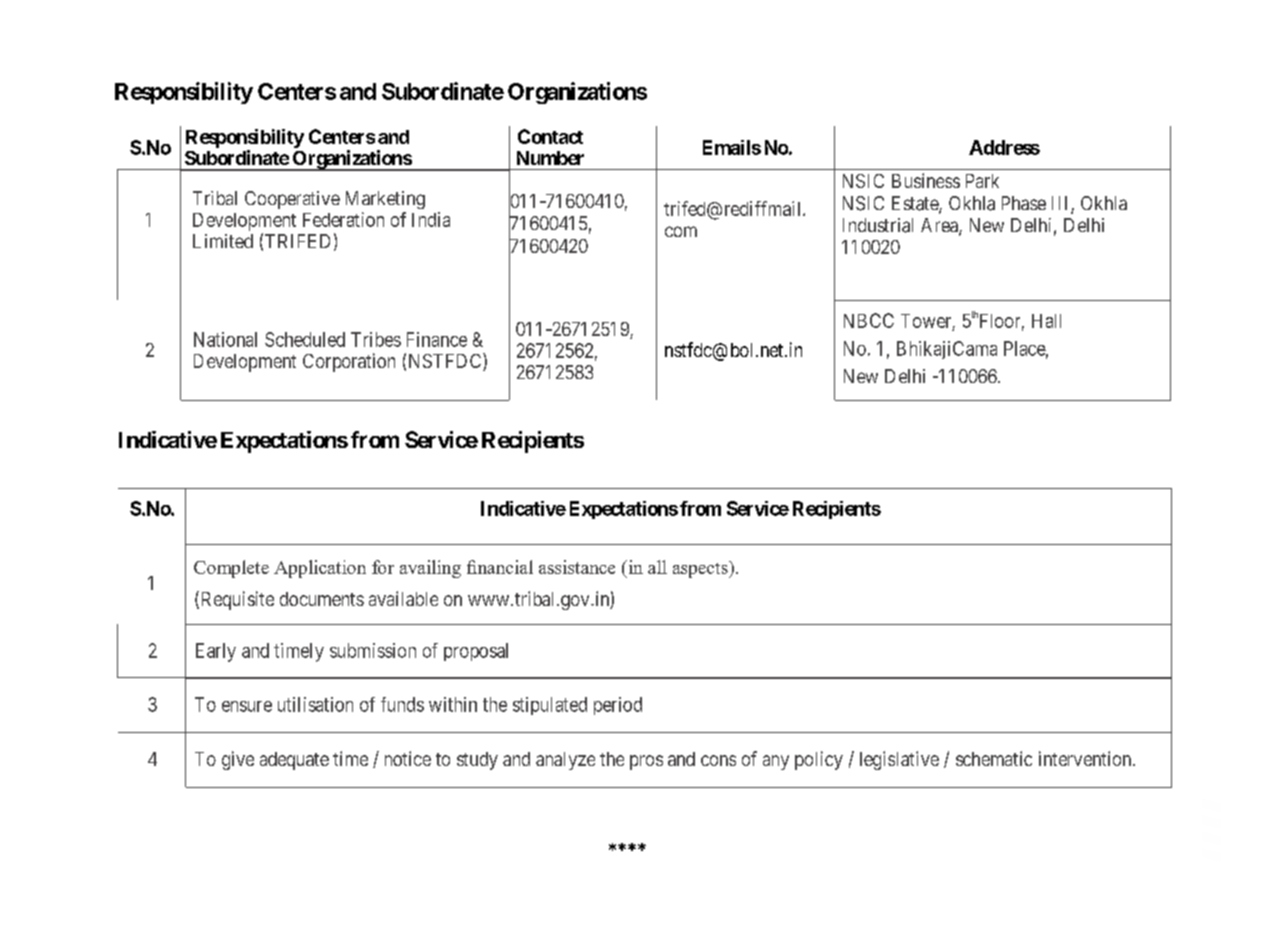 Image resolution: width=1288 pixels, height=951 pixels. I want to click on Hall, so click(1046, 321).
